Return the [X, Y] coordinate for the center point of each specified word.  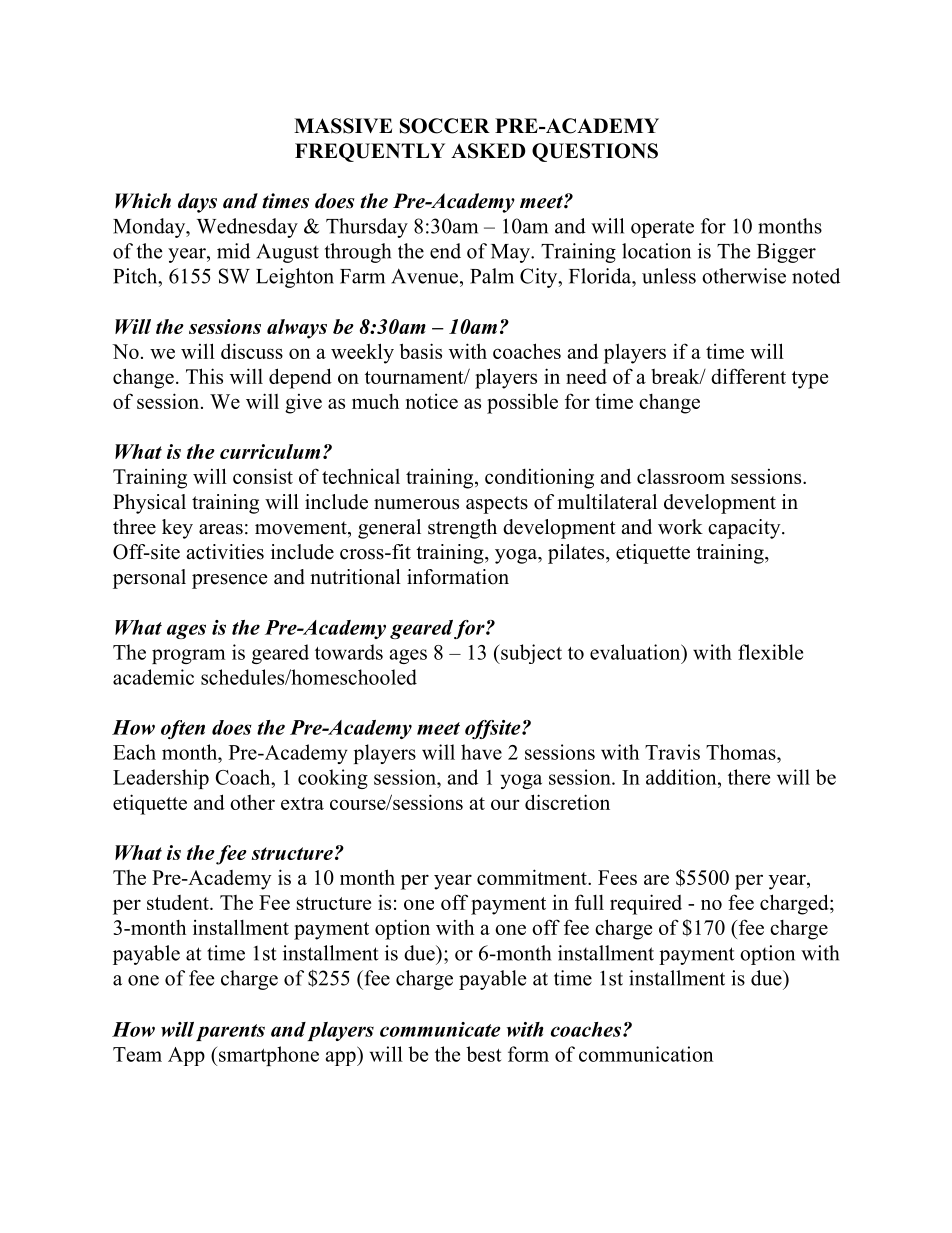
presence [230, 581]
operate [662, 229]
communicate [440, 1029]
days [197, 203]
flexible [770, 652]
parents [230, 1032]
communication [646, 1054]
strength [462, 529]
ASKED [488, 151]
